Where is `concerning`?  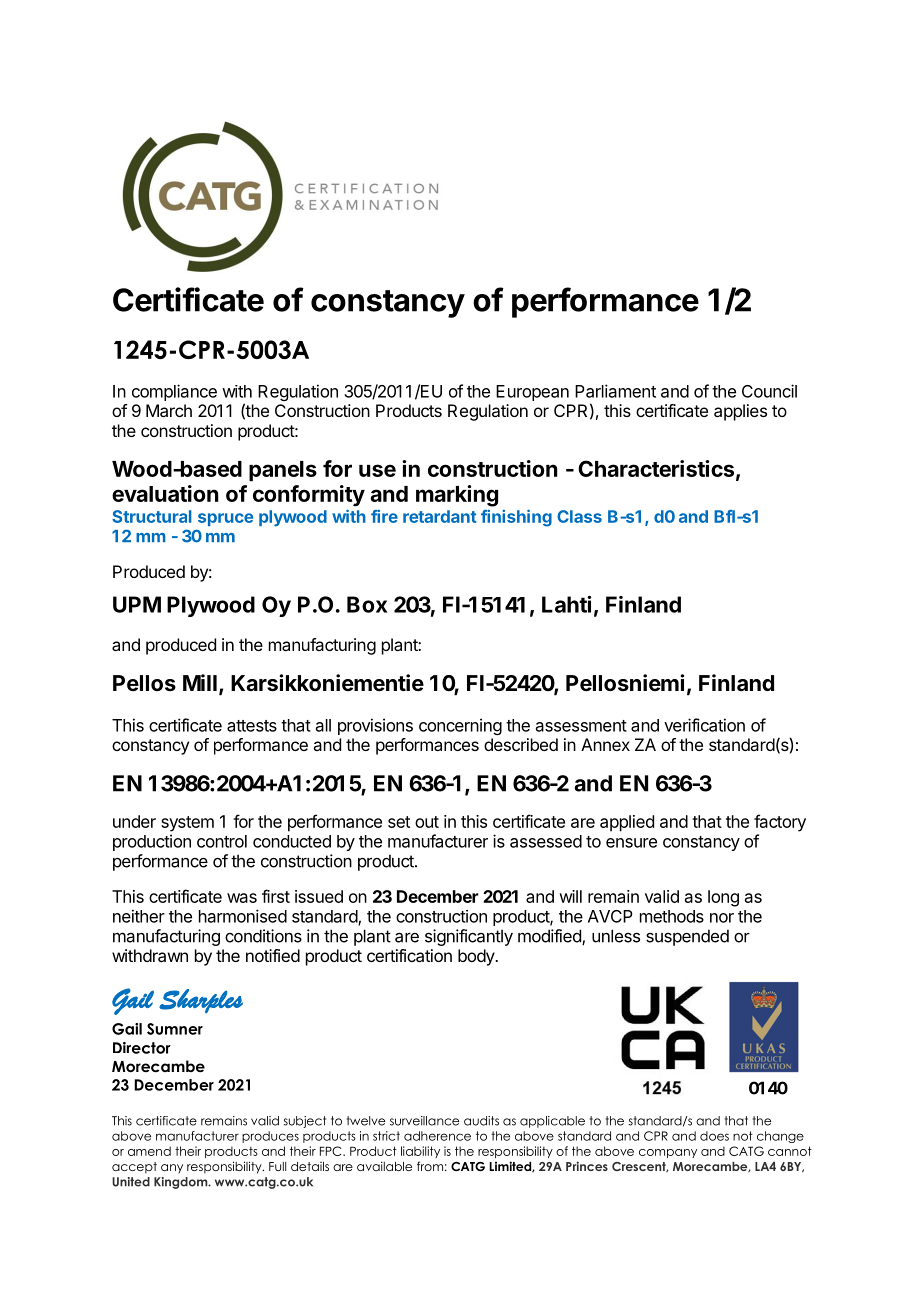
concerning is located at coordinates (460, 726).
